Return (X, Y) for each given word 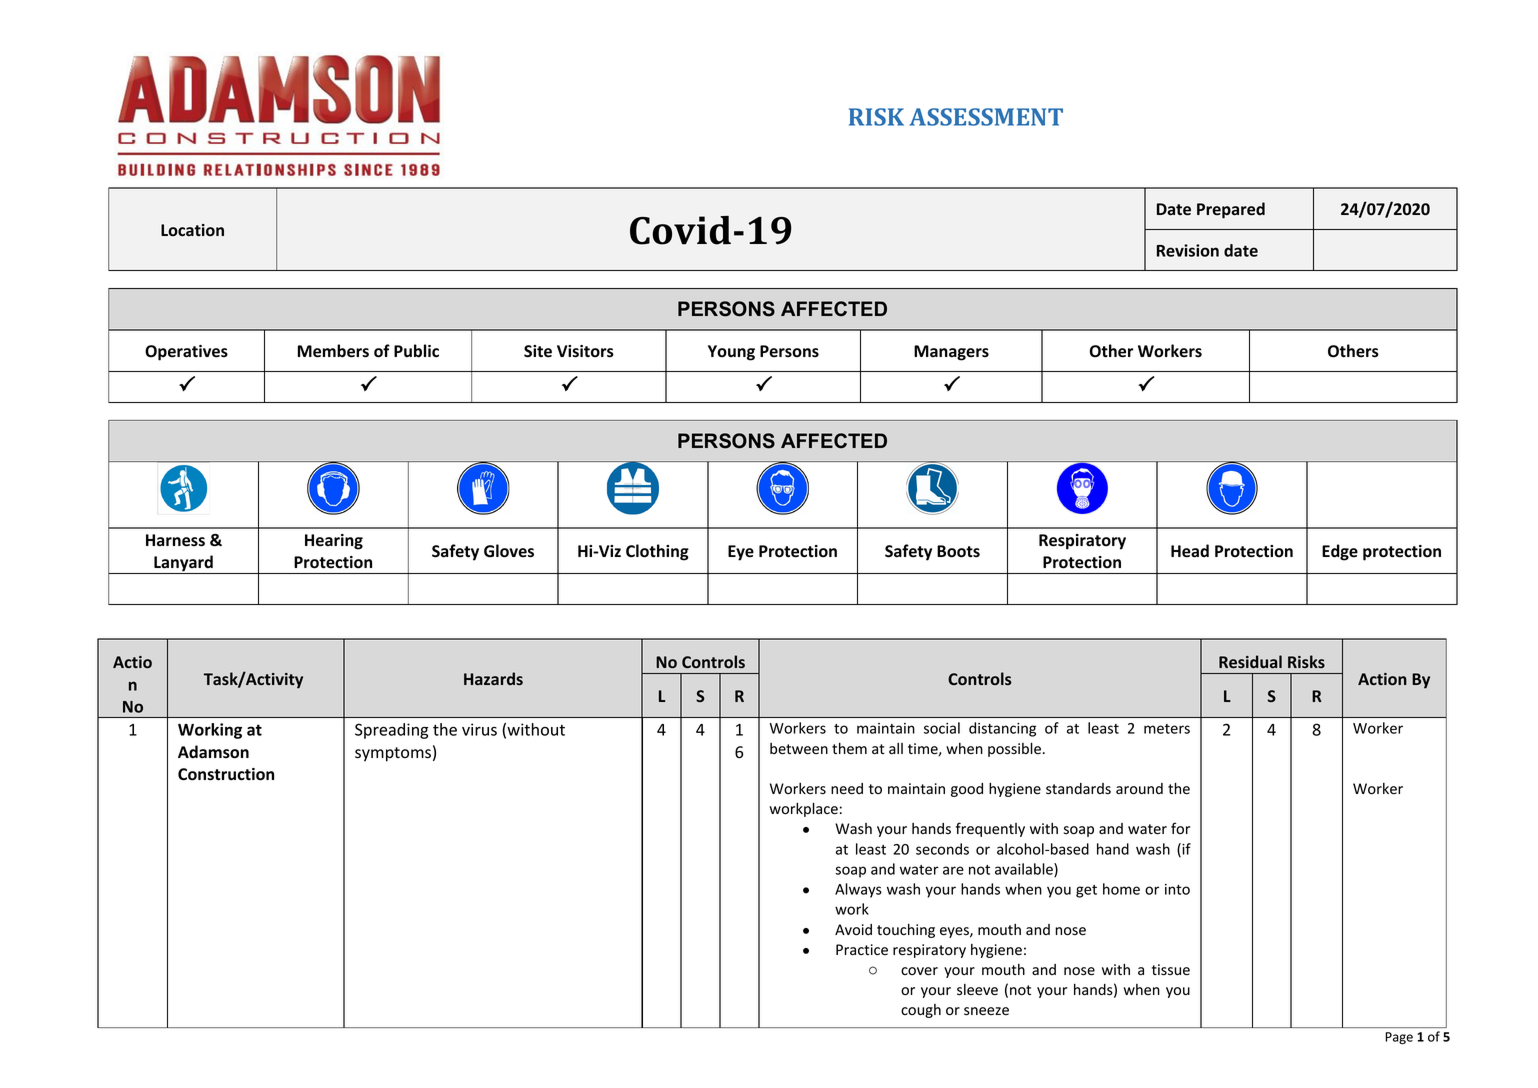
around (1139, 789)
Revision (1188, 250)
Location (192, 230)
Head (1190, 551)
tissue (1171, 970)
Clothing (657, 552)
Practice (862, 950)
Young (731, 353)
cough (921, 1011)
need (847, 789)
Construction (226, 774)
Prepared (1231, 210)
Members (333, 351)
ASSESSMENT (986, 117)
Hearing (334, 542)
